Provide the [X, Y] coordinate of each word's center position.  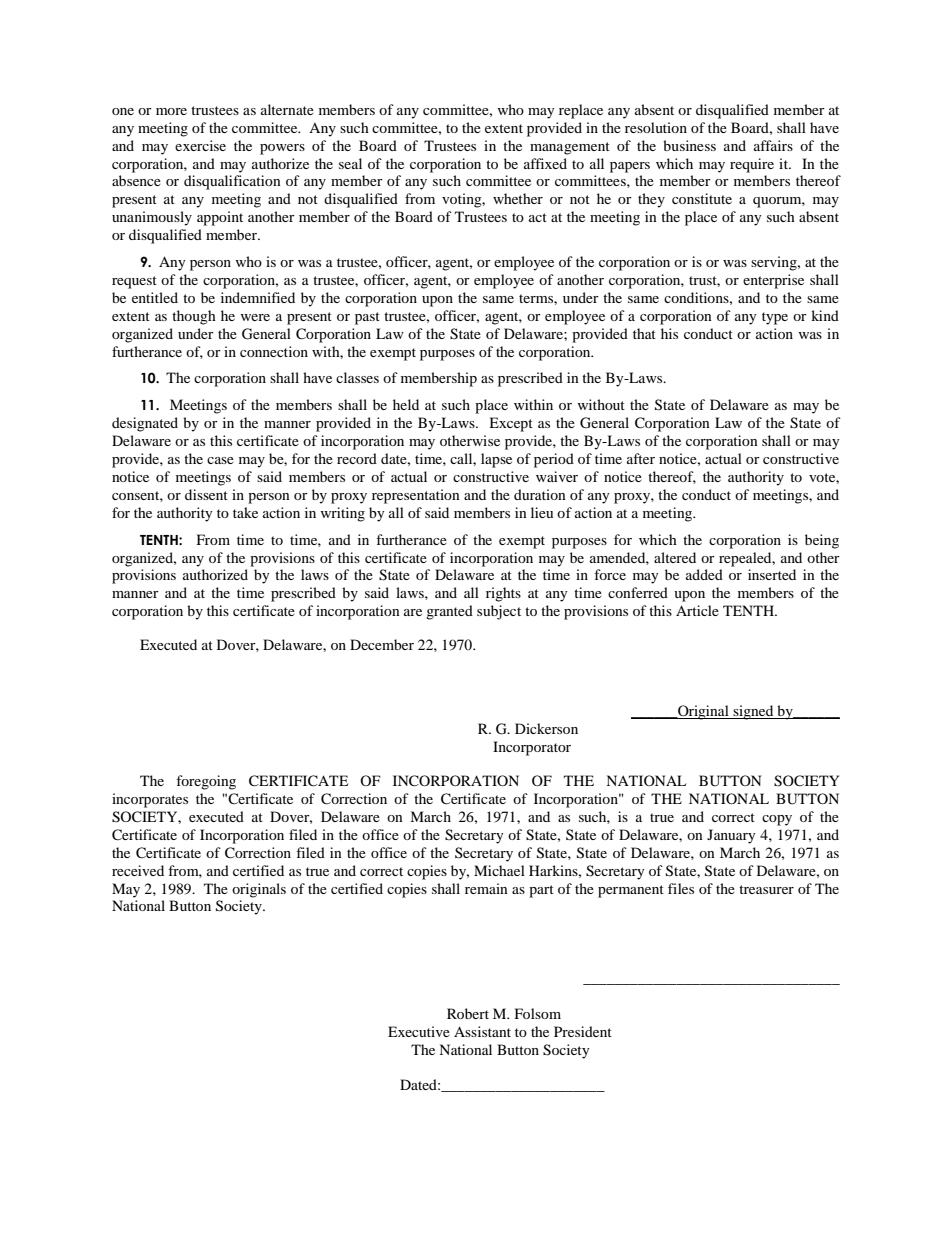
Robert [468, 1013]
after [641, 458]
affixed [545, 163]
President [583, 1031]
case [220, 460]
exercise [200, 145]
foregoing [206, 782]
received [138, 870]
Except [511, 424]
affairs [773, 145]
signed [753, 712]
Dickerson [546, 728]
